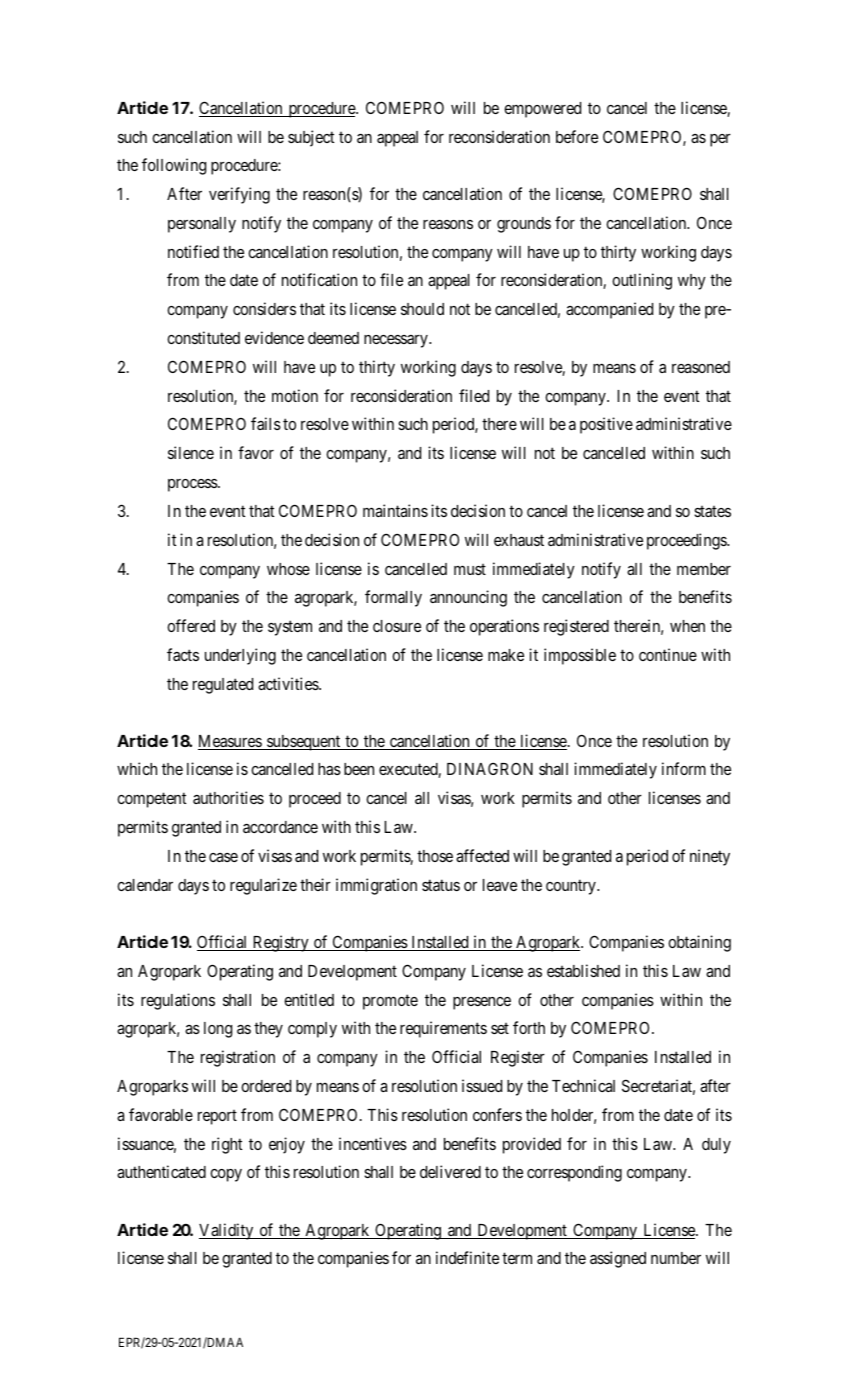 The height and width of the screenshot is (1400, 849). Describe the element at coordinates (390, 1002) in the screenshot. I see `promote` at that location.
